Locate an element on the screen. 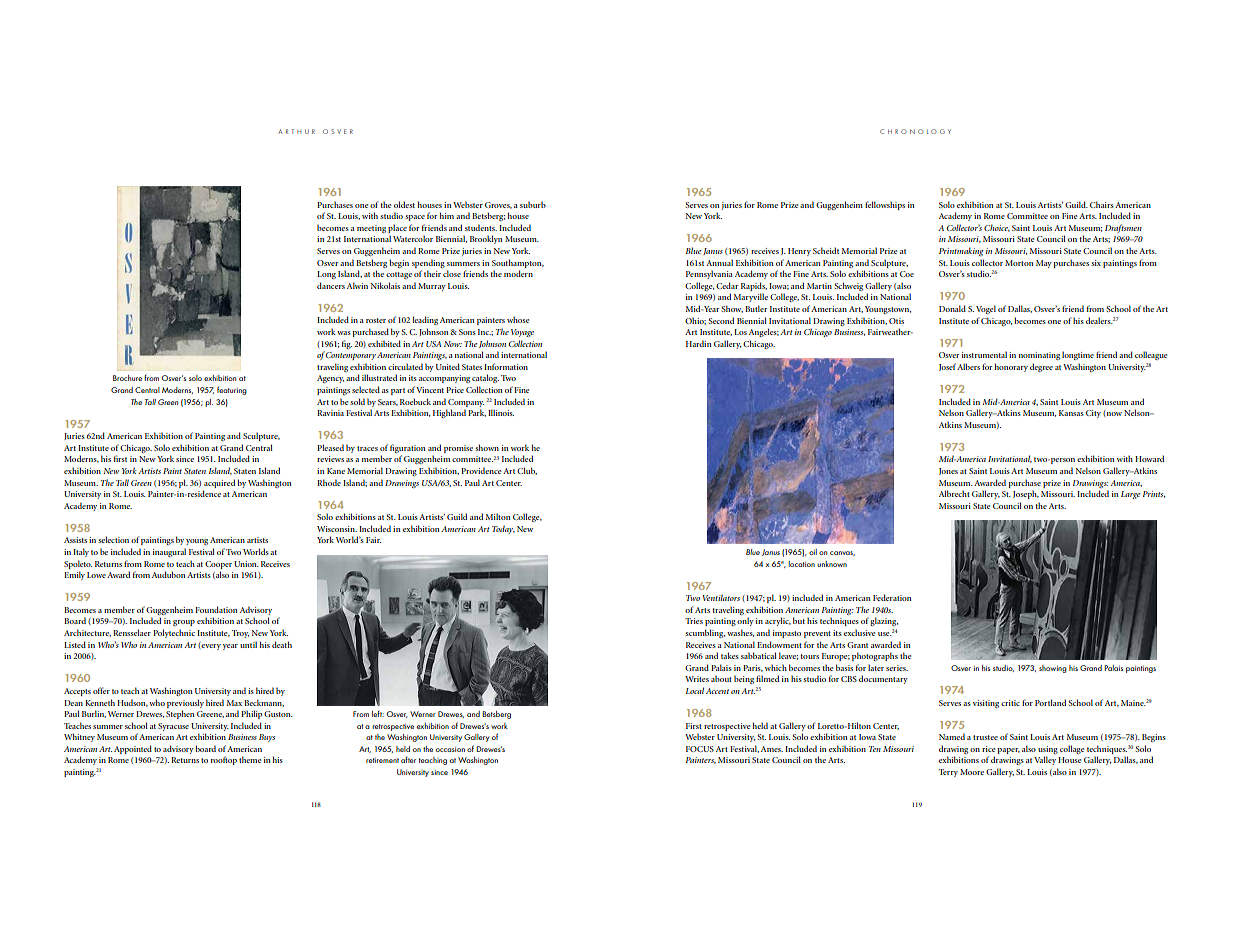 This screenshot has height=952, width=1233. suburb is located at coordinates (533, 204).
